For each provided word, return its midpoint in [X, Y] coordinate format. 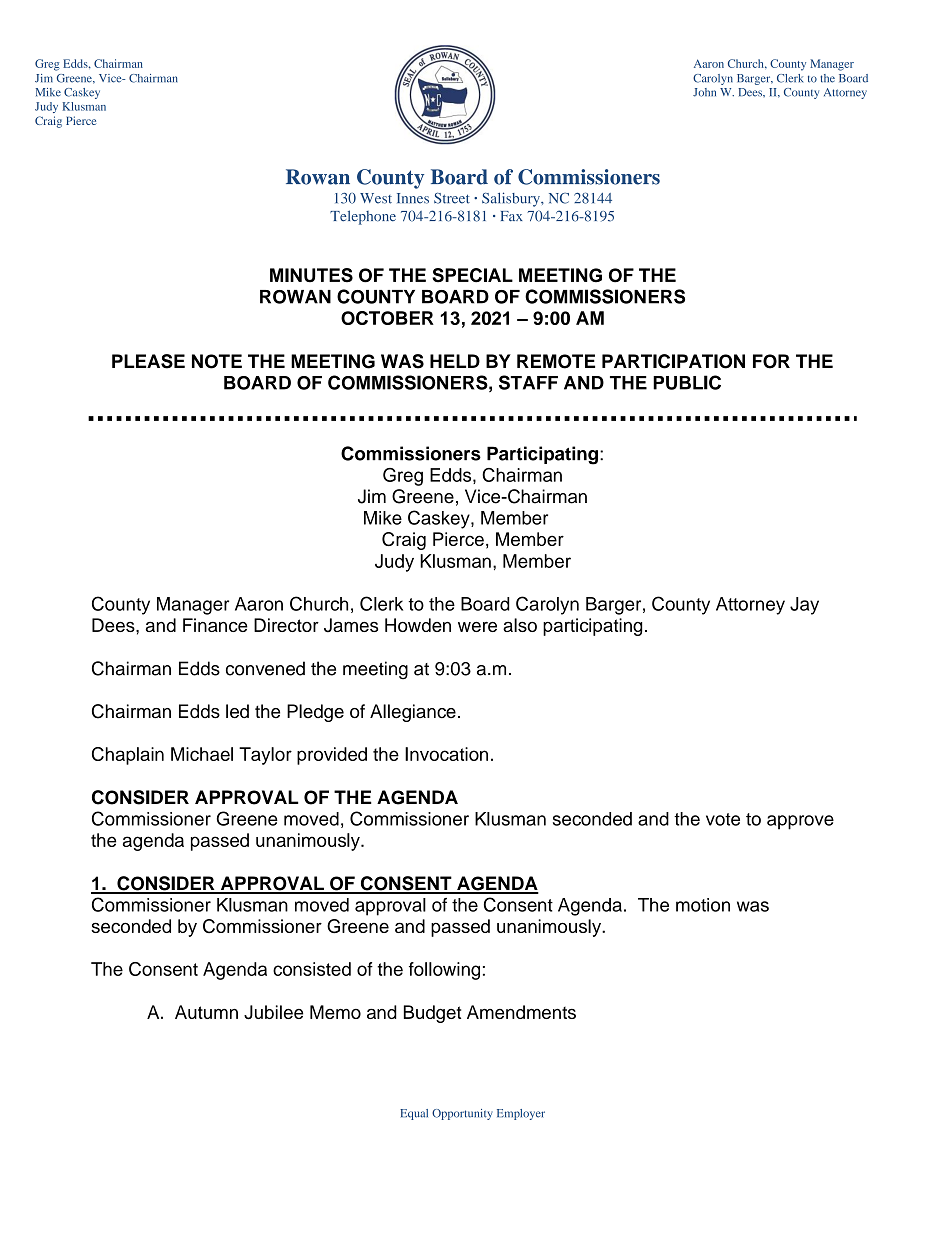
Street [452, 198]
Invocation [446, 754]
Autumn [206, 1012]
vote [723, 819]
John [704, 92]
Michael [202, 754]
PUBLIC [687, 382]
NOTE [217, 361]
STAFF [528, 382]
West [376, 198]
